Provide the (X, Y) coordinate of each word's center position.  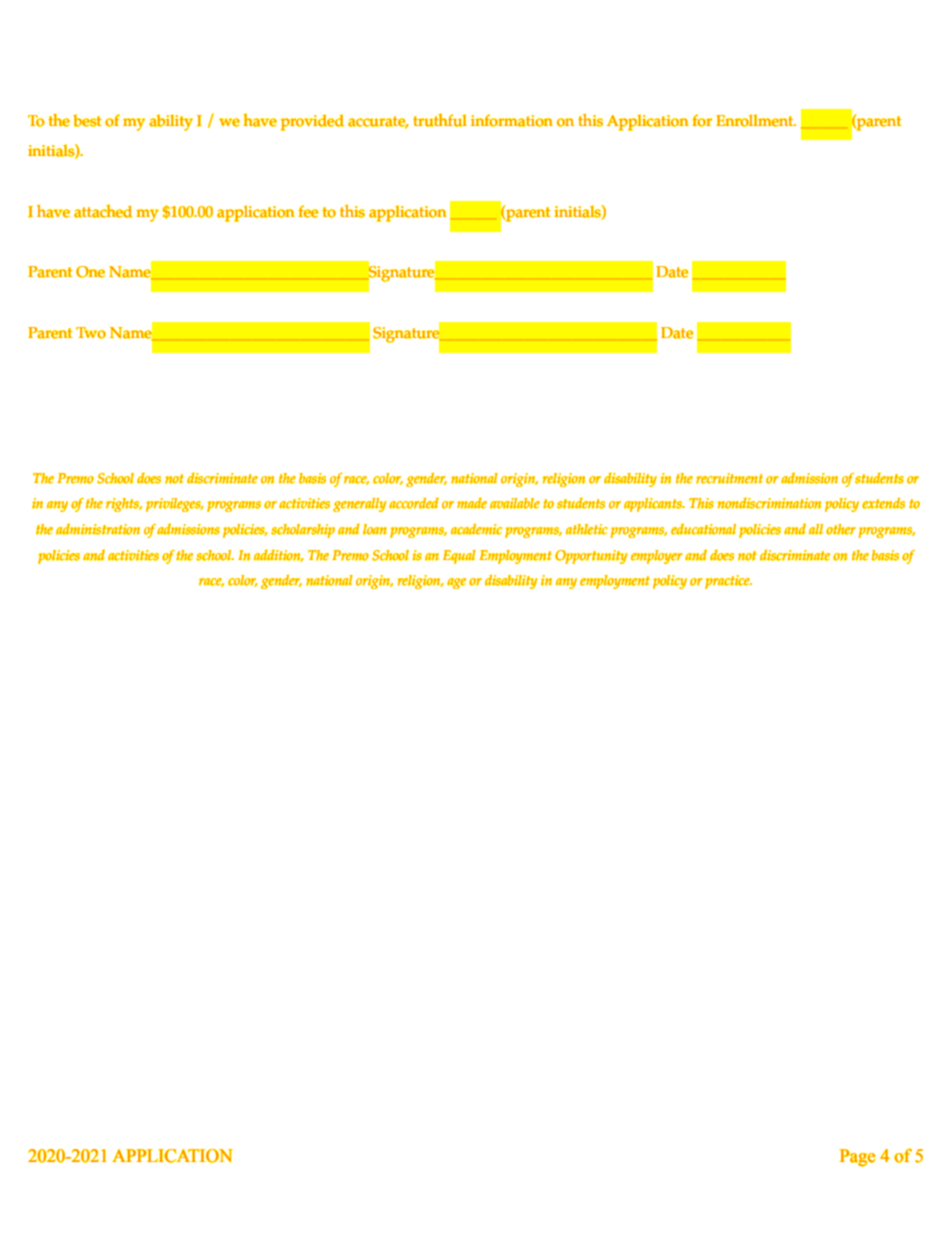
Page (857, 1158)
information (511, 120)
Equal (459, 557)
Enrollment (756, 120)
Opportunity (591, 557)
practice (728, 582)
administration (98, 529)
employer (657, 557)
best (87, 120)
